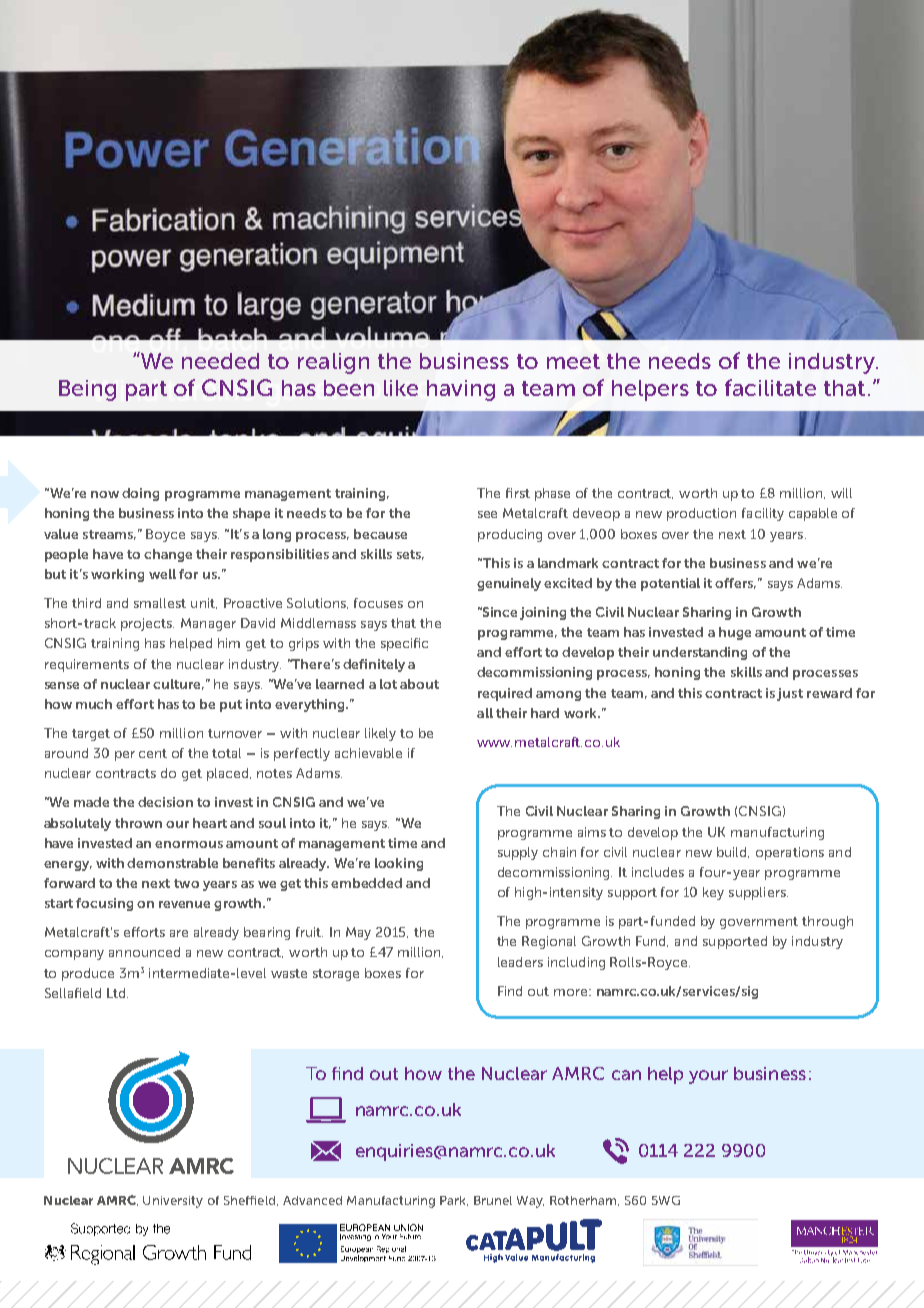 The image size is (924, 1308). Describe the element at coordinates (454, 1201) in the image. I see `Park` at that location.
